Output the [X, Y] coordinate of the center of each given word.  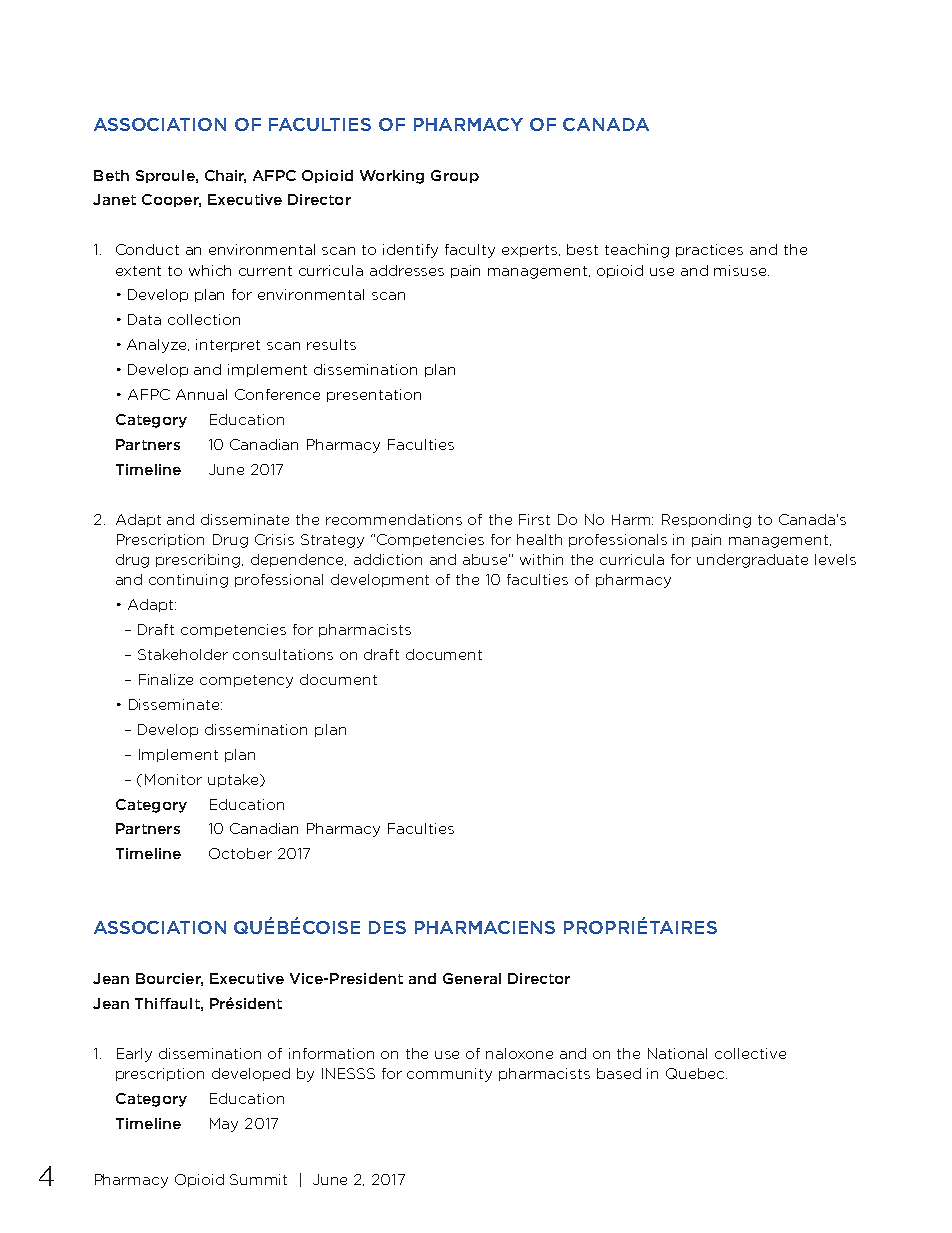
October [240, 853]
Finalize [166, 679]
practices [709, 250]
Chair [225, 176]
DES [387, 927]
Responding [706, 521]
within [541, 559]
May [224, 1125]
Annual [201, 394]
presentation [374, 395]
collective [750, 1053]
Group [455, 176]
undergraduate [752, 561]
